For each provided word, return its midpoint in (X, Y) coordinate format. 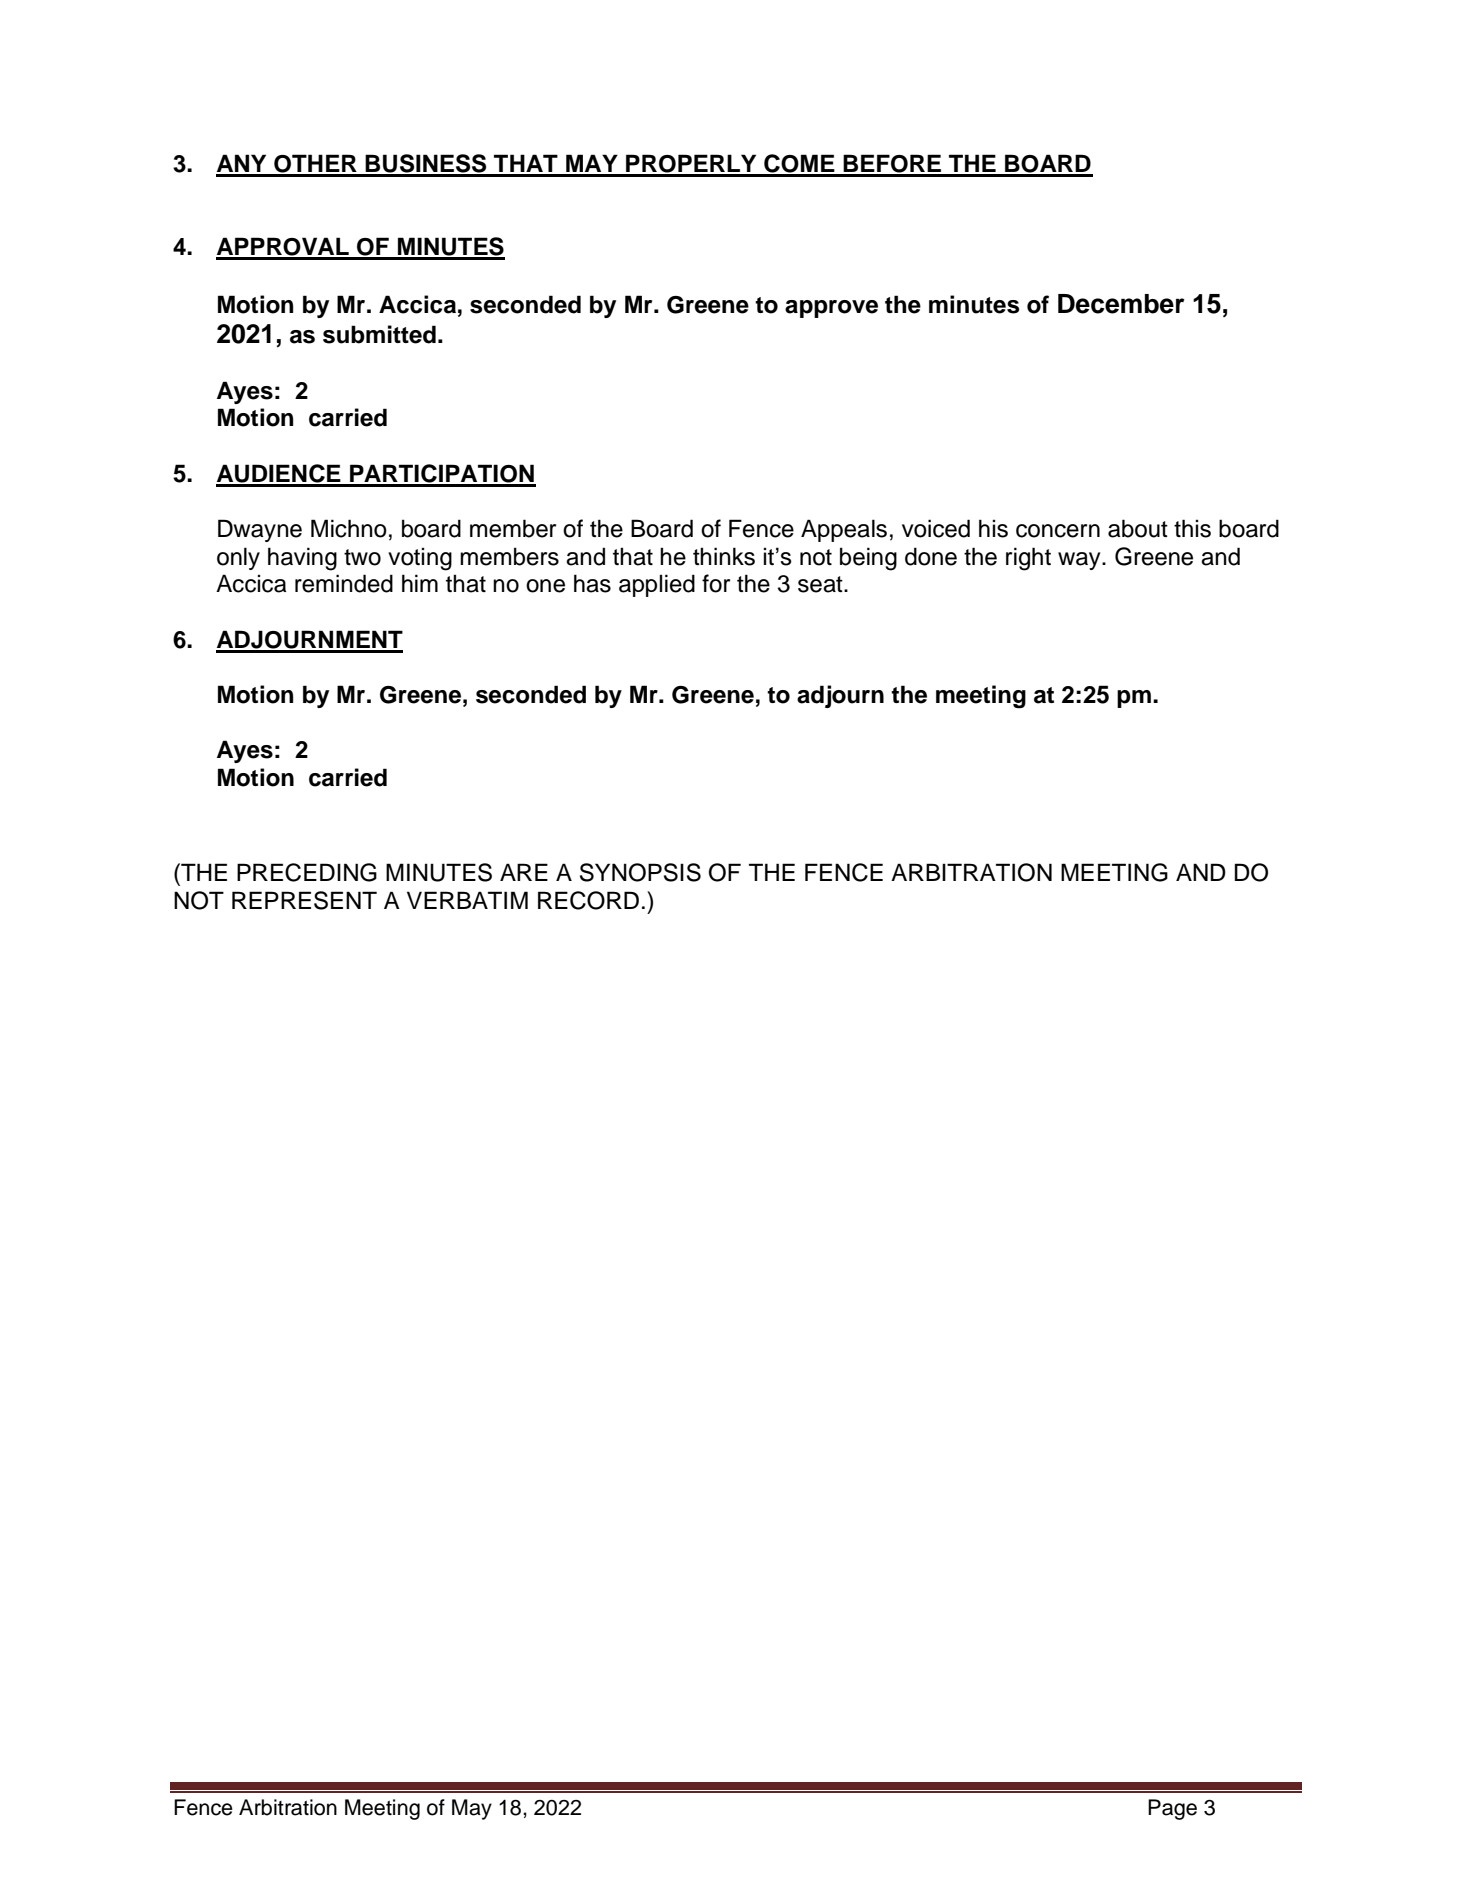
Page (1172, 1809)
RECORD (588, 900)
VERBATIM (467, 900)
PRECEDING (307, 872)
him (420, 583)
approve (831, 309)
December (1121, 304)
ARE (524, 872)
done (931, 556)
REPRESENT (304, 900)
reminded (344, 583)
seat (821, 584)
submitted (379, 334)
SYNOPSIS (640, 872)
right (1028, 559)
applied (657, 585)
